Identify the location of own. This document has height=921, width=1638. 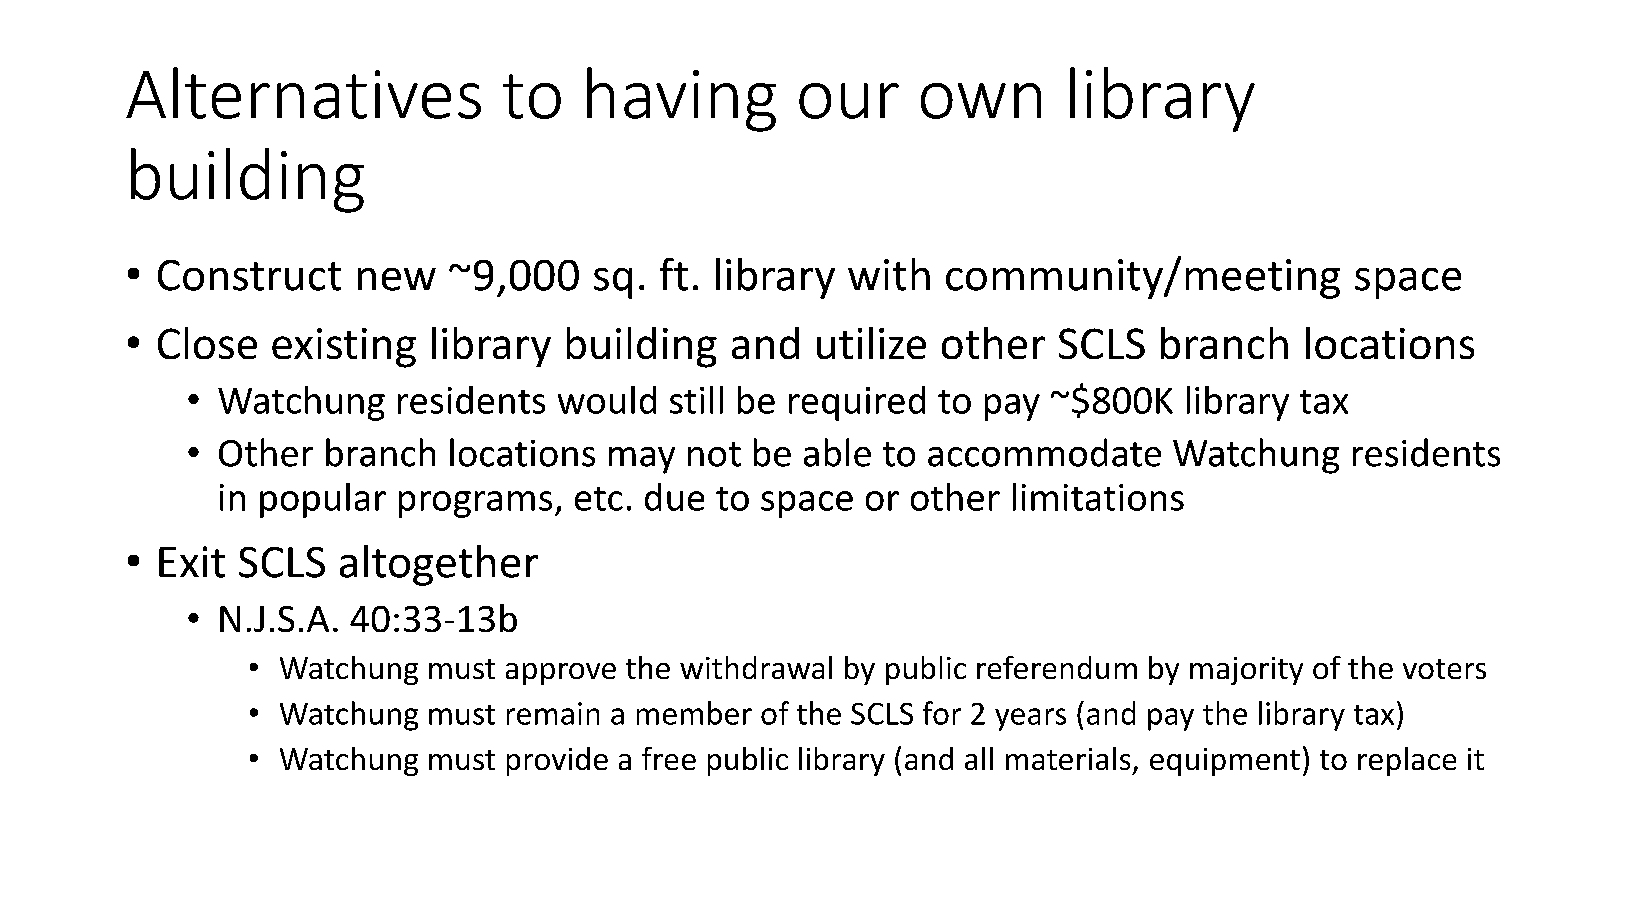
(981, 101).
